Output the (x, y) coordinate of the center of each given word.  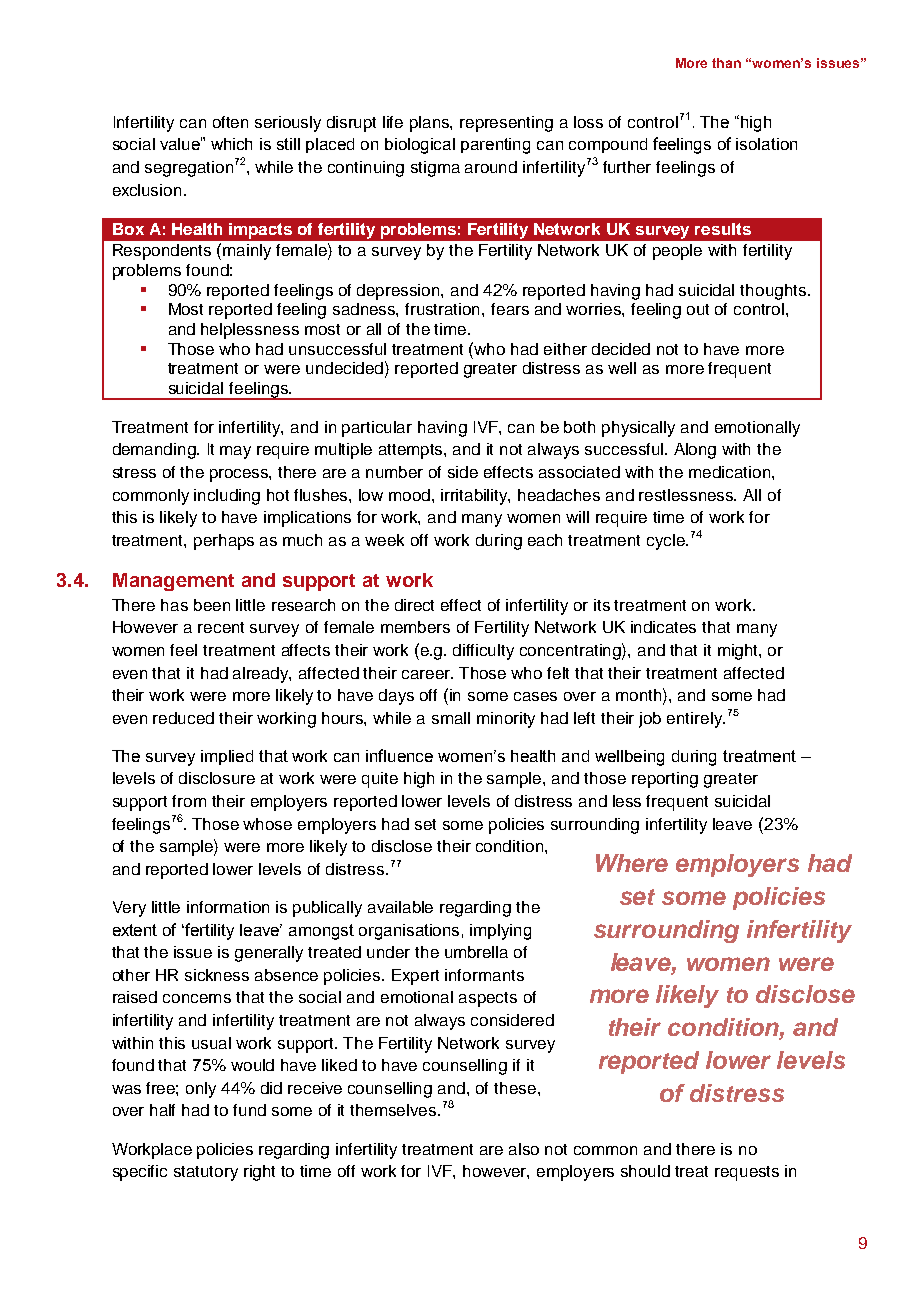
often (230, 122)
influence (399, 755)
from (189, 801)
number (394, 472)
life (393, 122)
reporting (665, 780)
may (235, 452)
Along (695, 451)
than (726, 63)
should (645, 1171)
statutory (206, 1173)
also (524, 1149)
